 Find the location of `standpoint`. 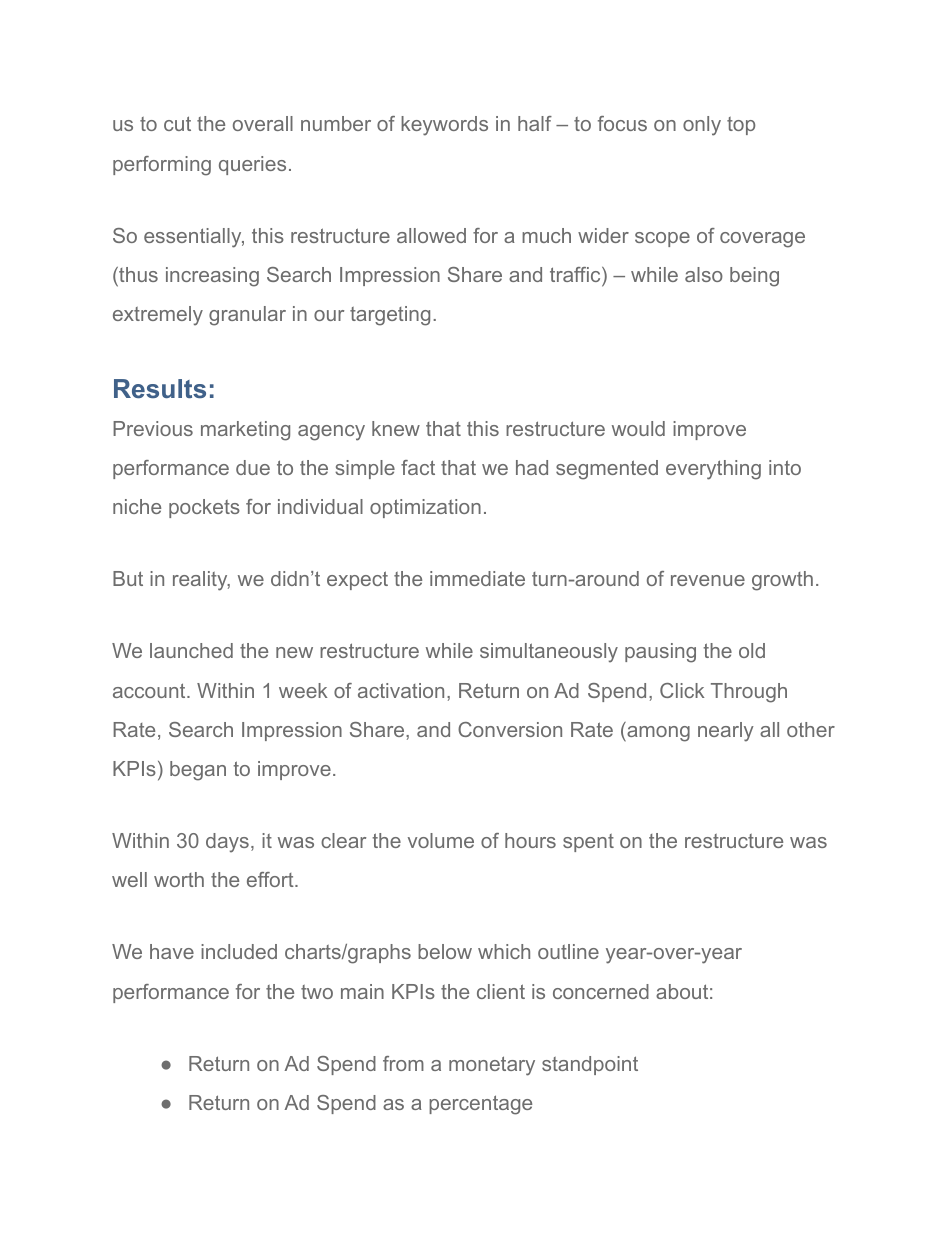

standpoint is located at coordinates (590, 1065).
